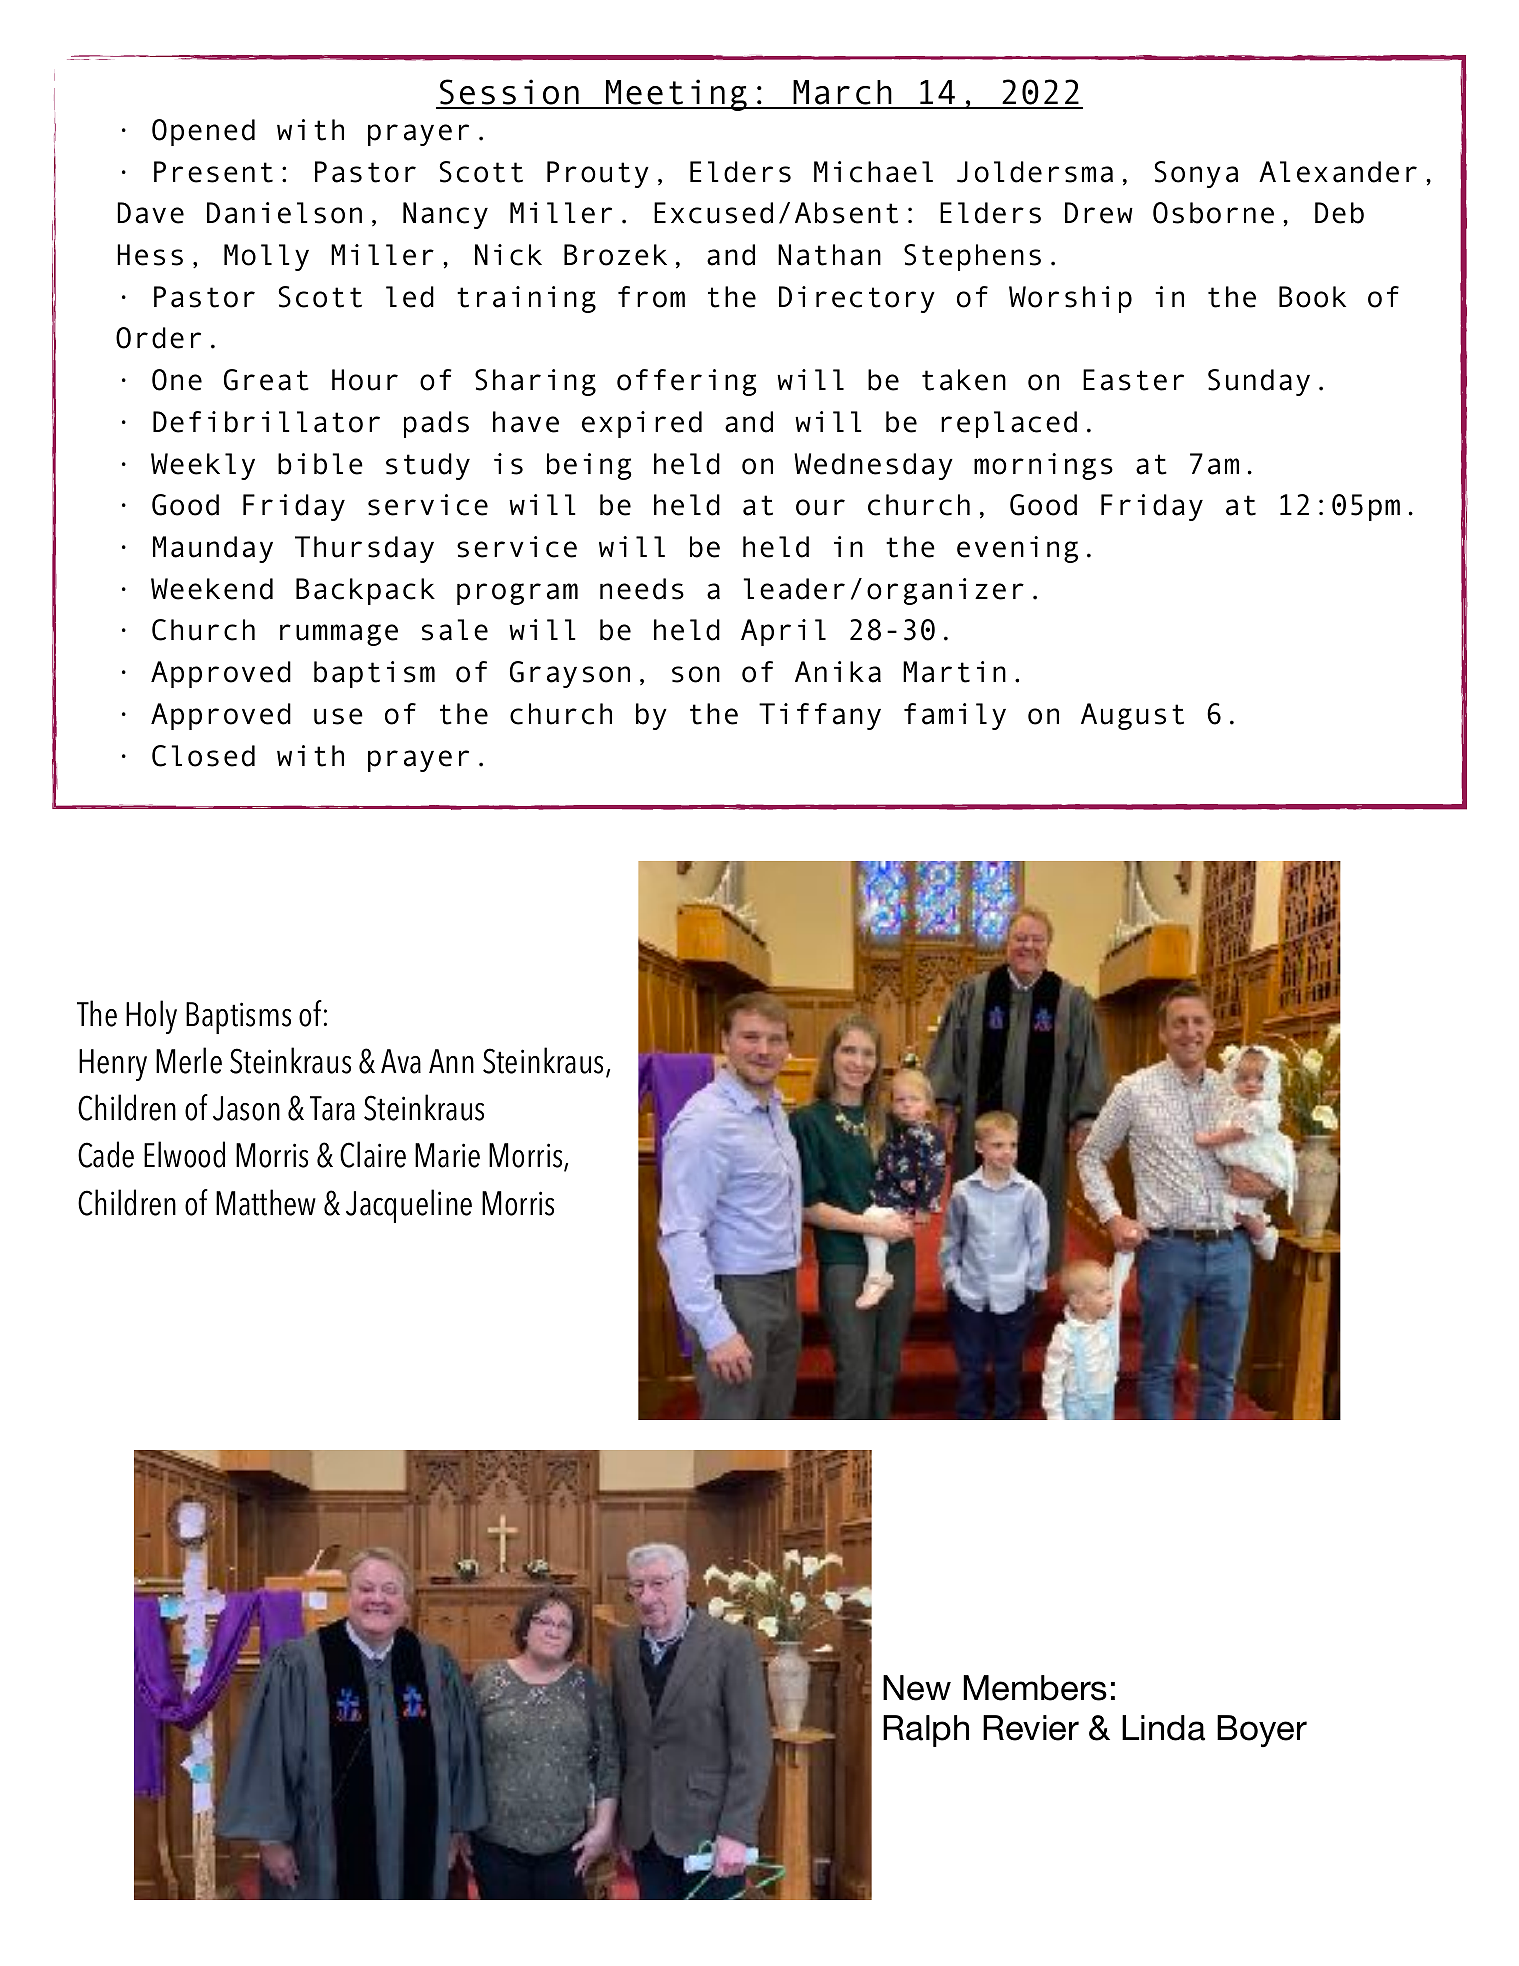 The width and height of the screenshot is (1519, 1966). I want to click on Opened, so click(203, 132).
